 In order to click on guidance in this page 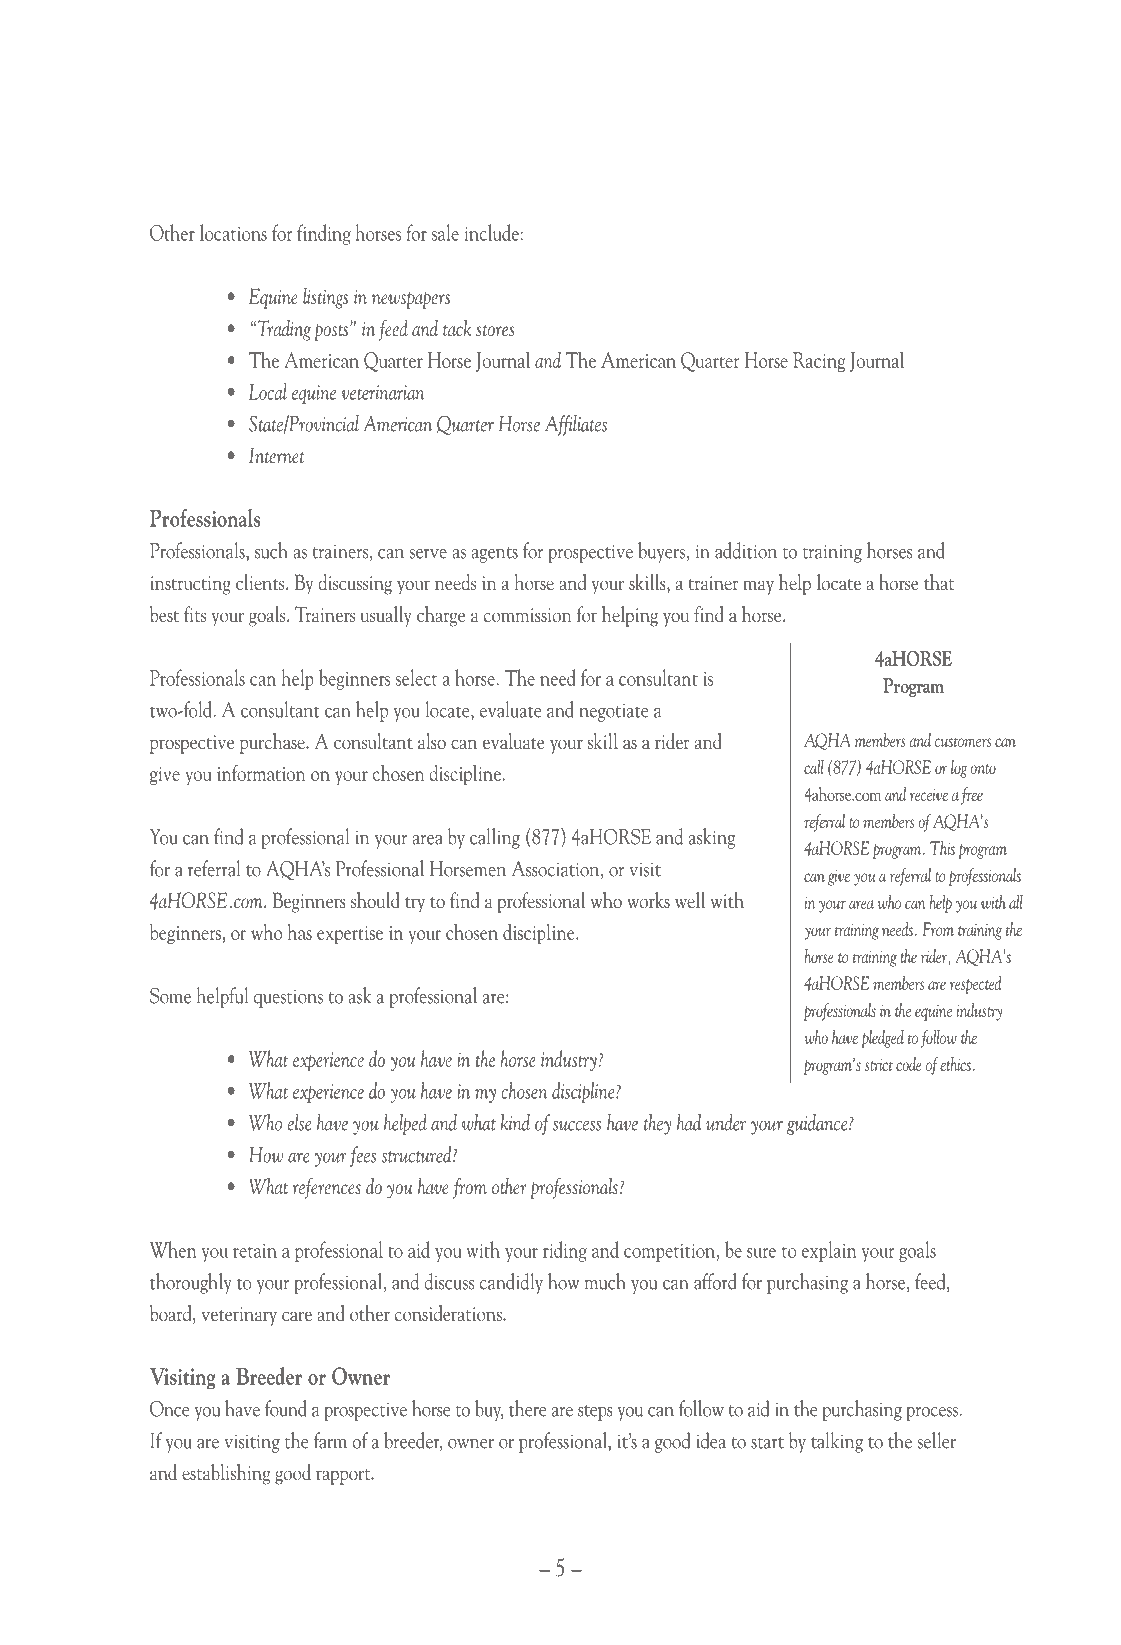, I will do `click(818, 1124)`.
